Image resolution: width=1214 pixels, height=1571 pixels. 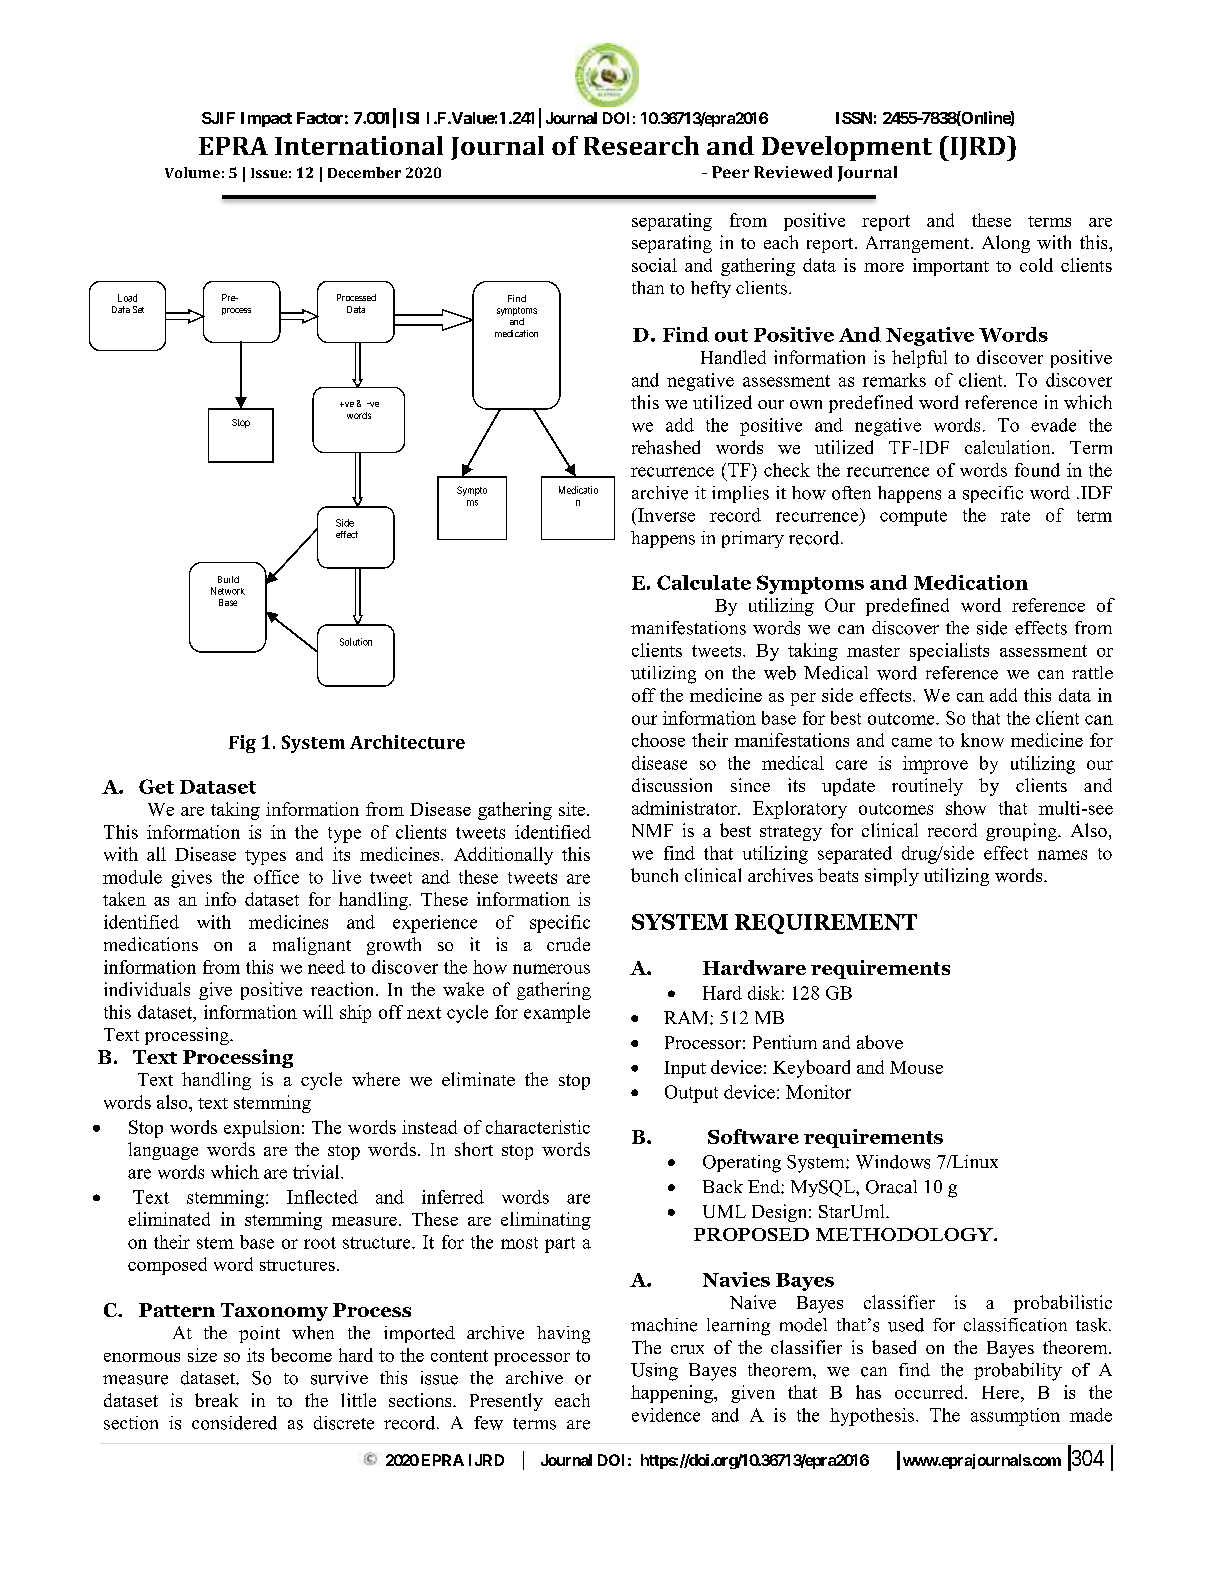 What do you see at coordinates (654, 1372) in the document?
I see `Using` at bounding box center [654, 1372].
